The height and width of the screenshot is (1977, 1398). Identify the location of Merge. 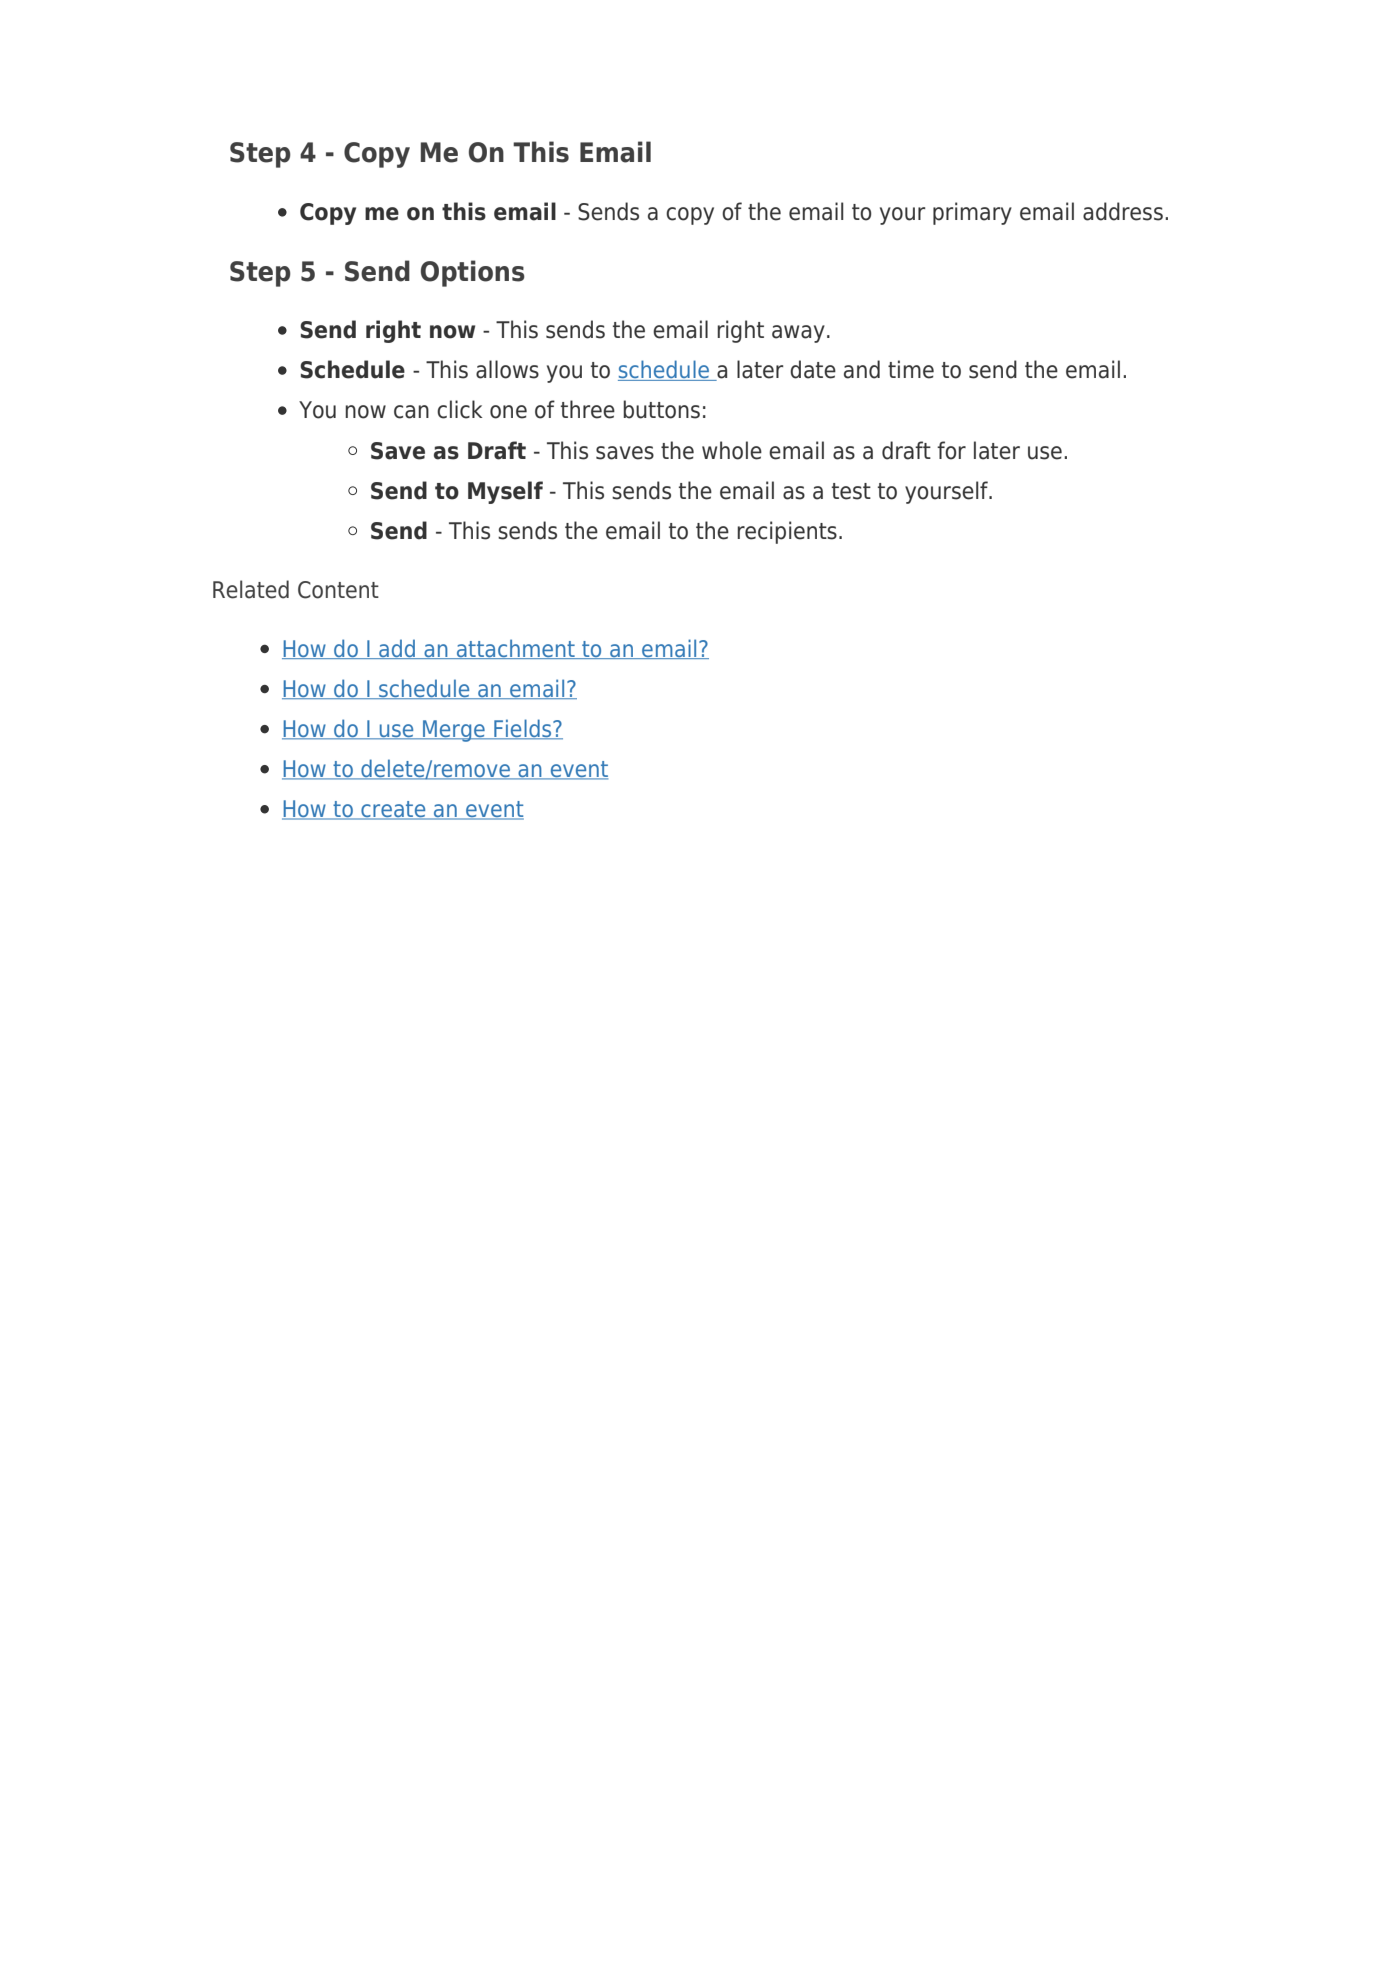
(454, 731).
